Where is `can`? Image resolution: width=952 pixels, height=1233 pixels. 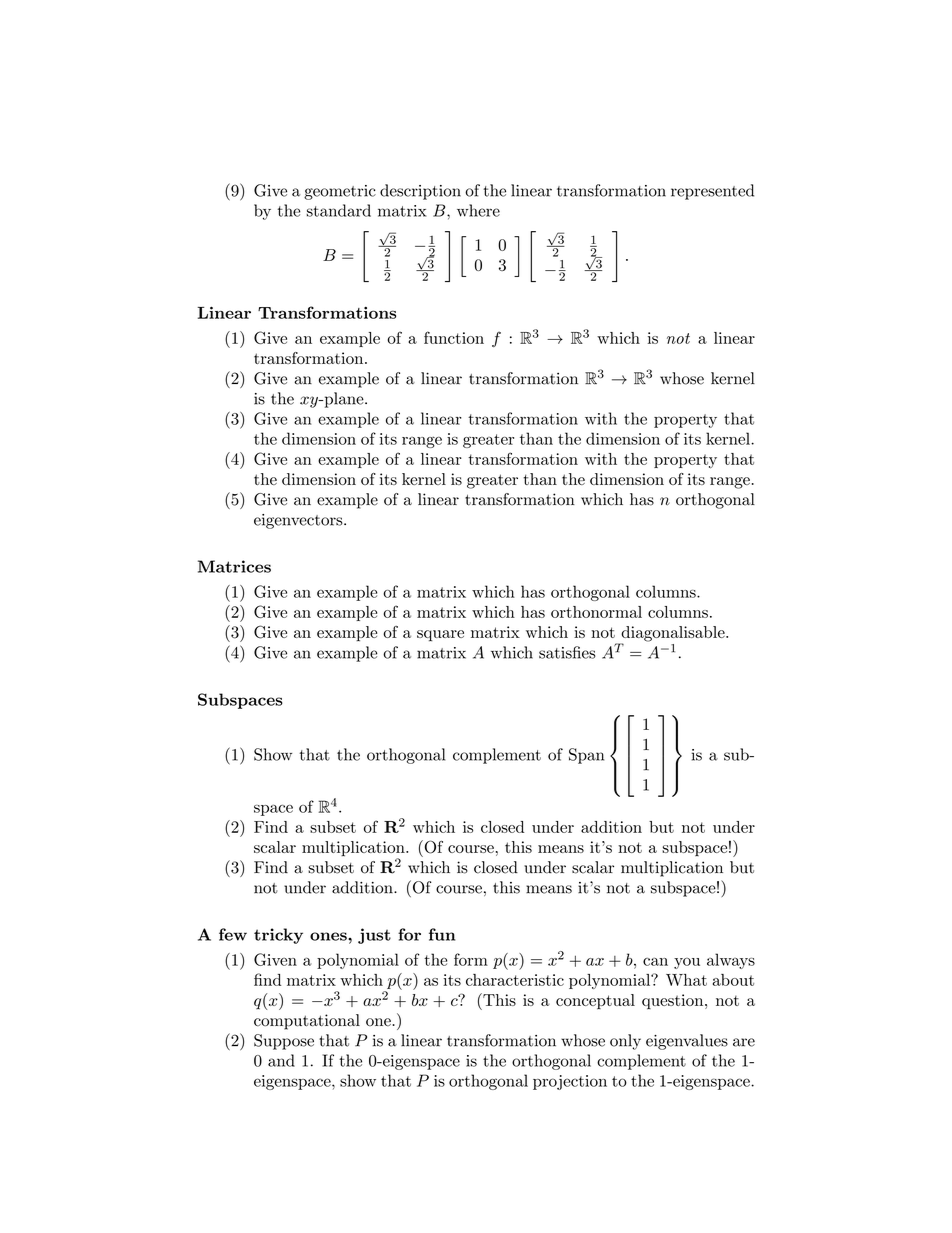 can is located at coordinates (655, 962).
